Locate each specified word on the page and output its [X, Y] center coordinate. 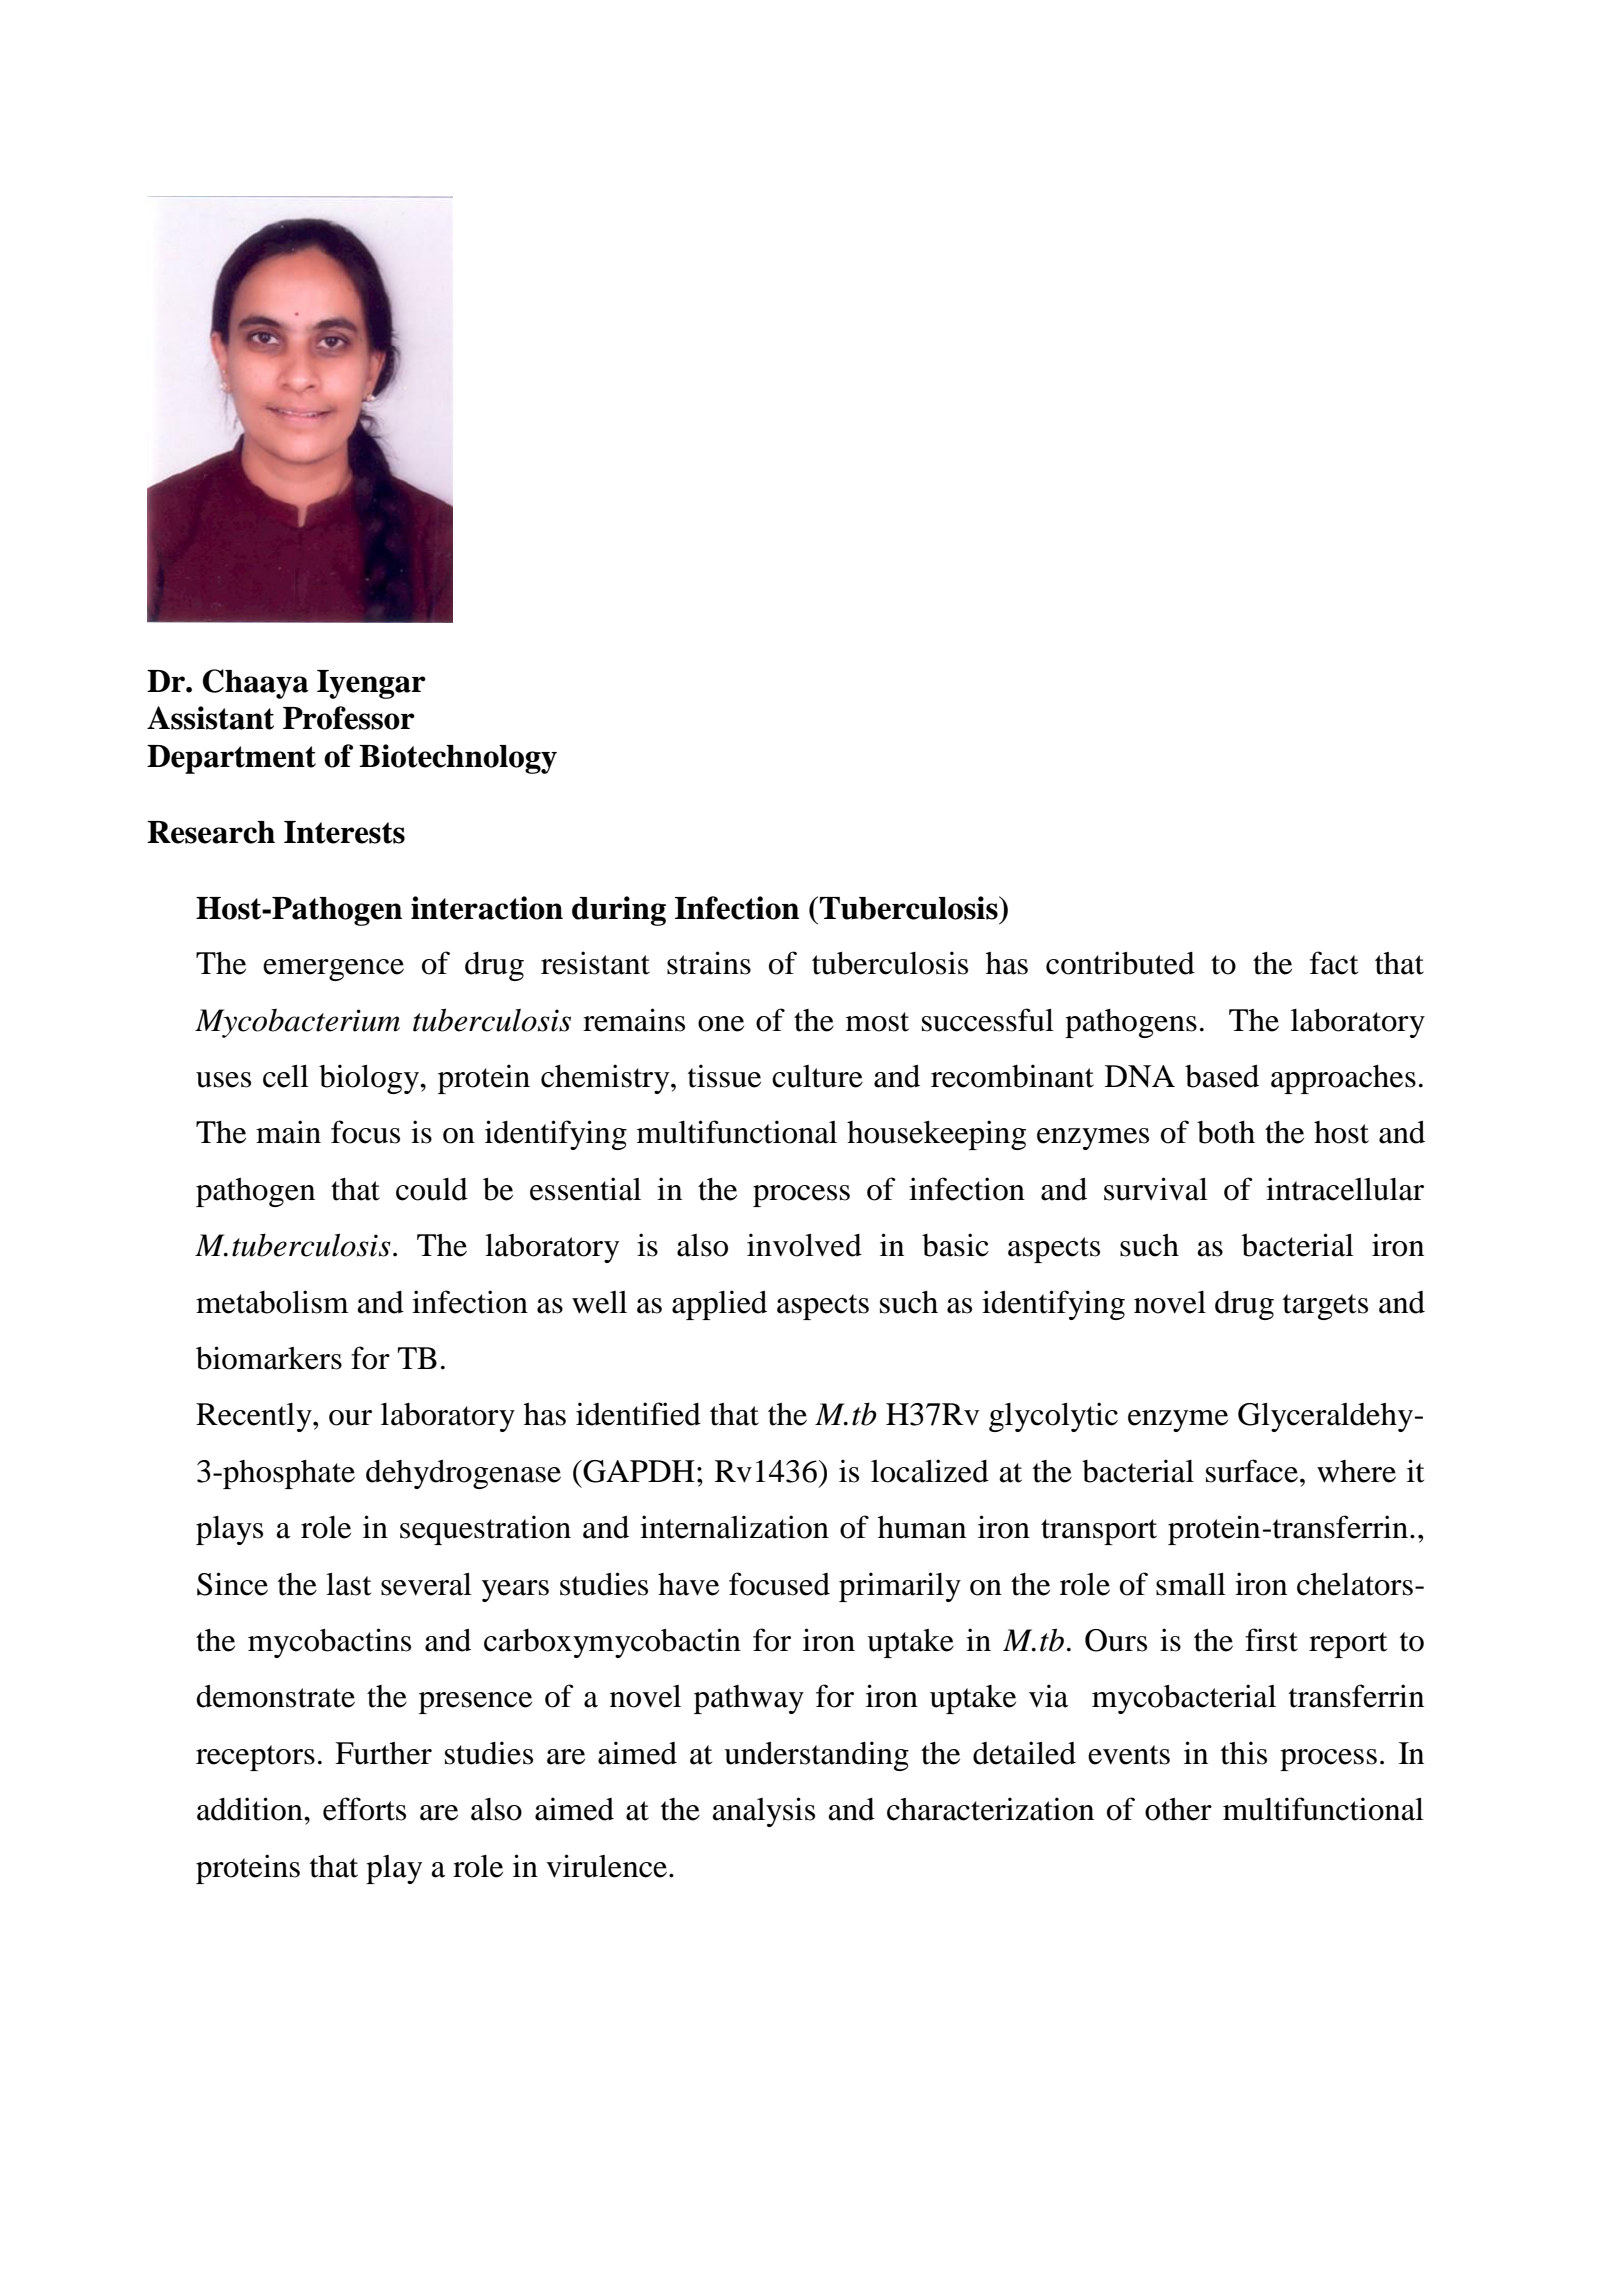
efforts [364, 1809]
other [1178, 1809]
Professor [349, 718]
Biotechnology [458, 759]
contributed [1120, 963]
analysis [764, 1812]
